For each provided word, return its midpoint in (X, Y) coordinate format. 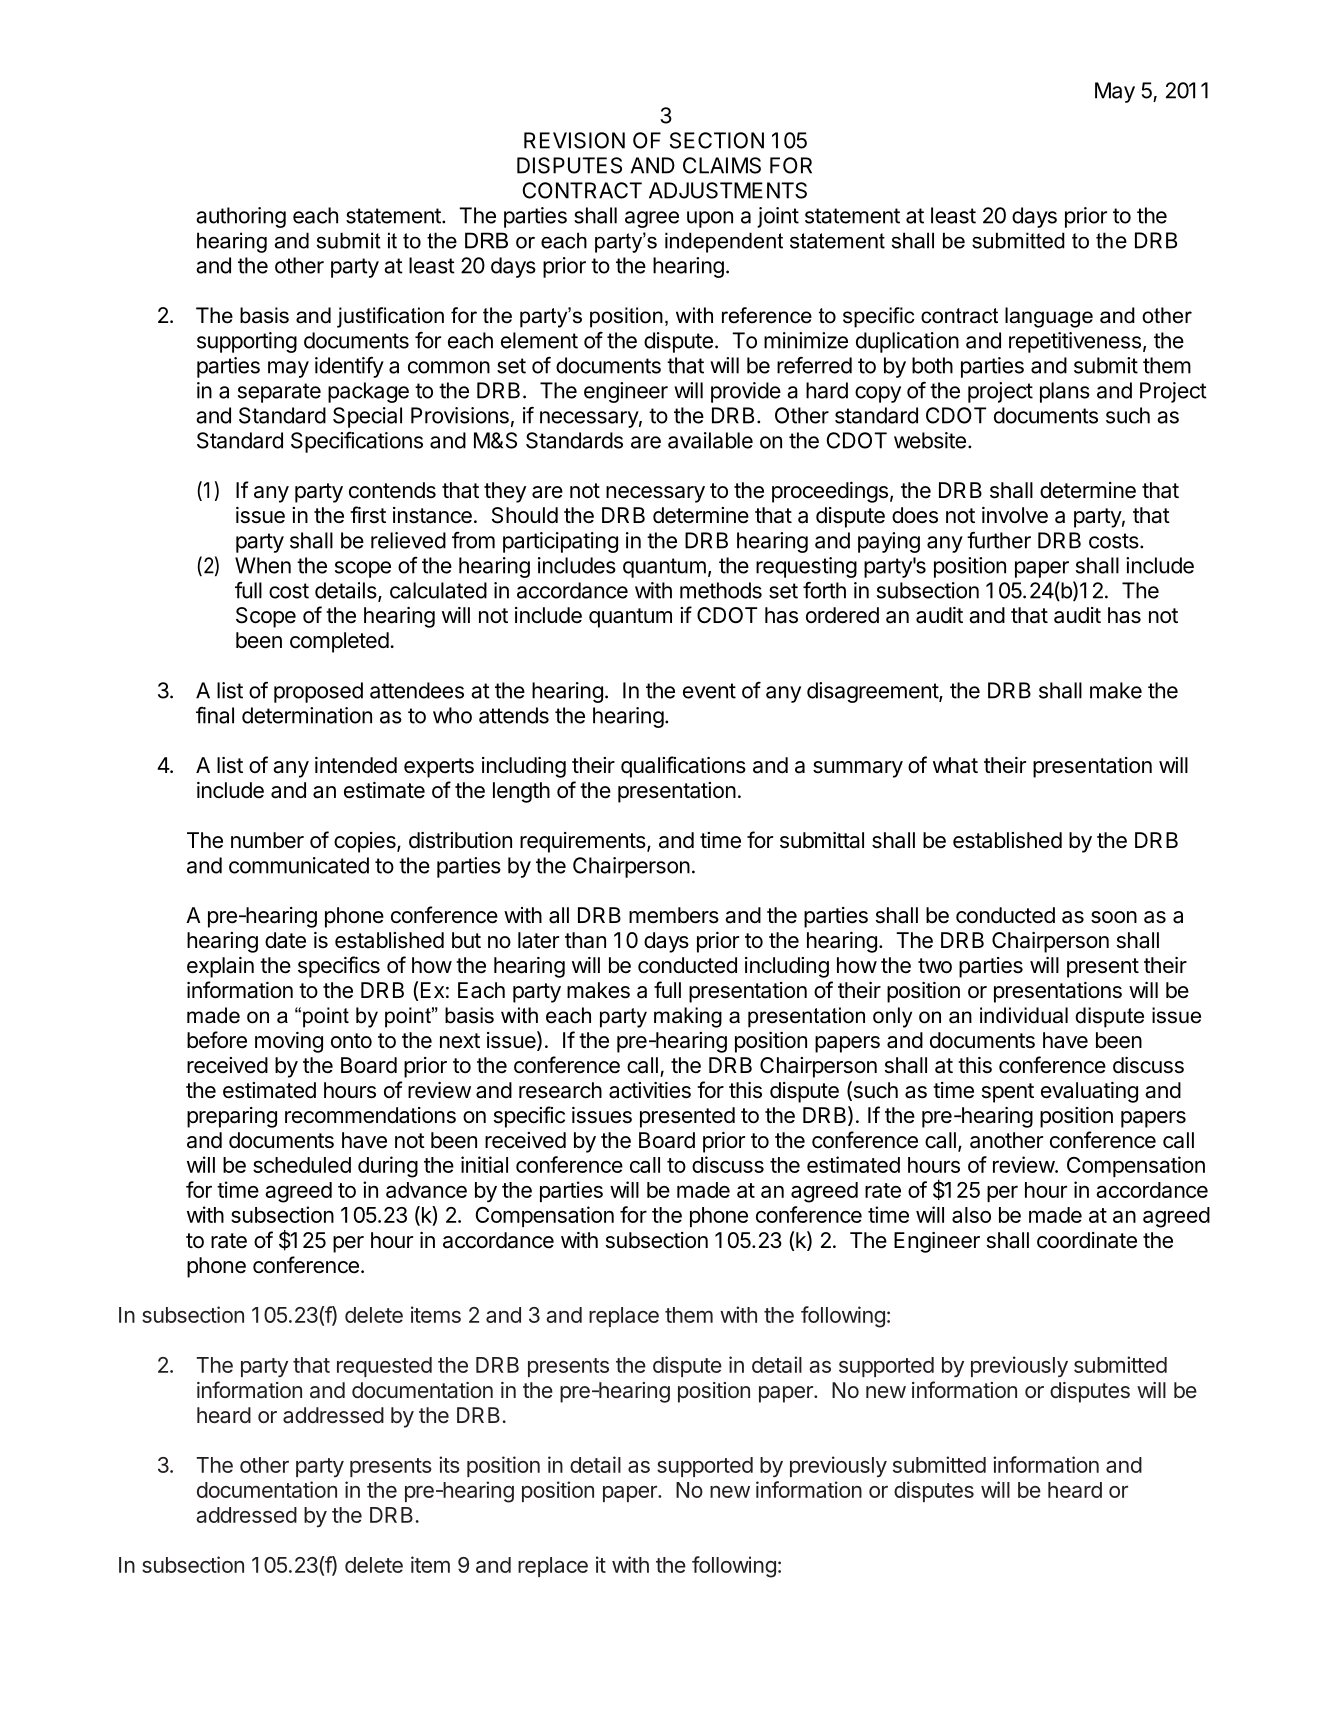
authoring (241, 217)
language (1049, 317)
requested (384, 1367)
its (449, 1464)
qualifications (683, 767)
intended (356, 765)
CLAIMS (722, 165)
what (955, 765)
